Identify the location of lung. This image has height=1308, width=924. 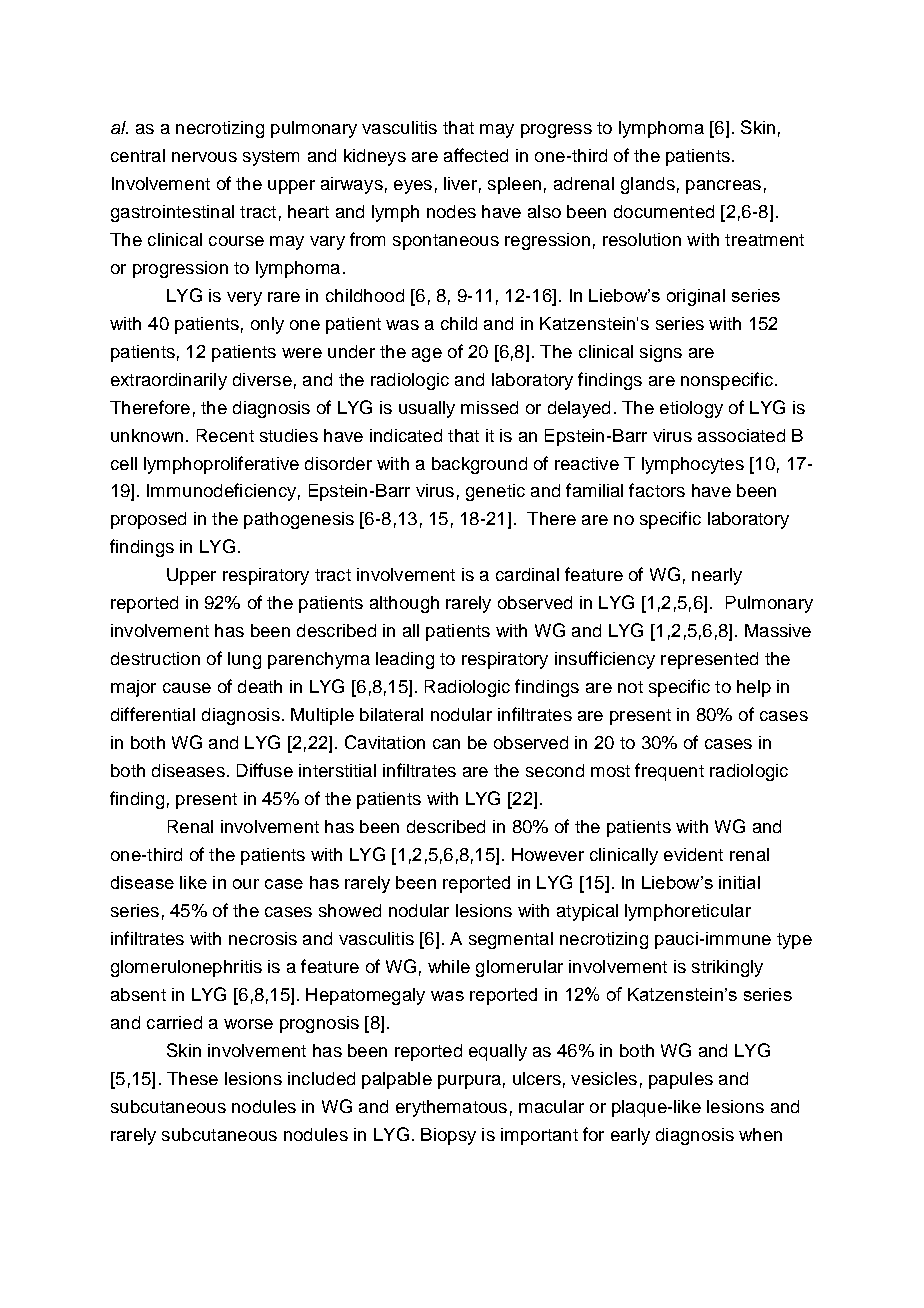
(244, 660).
